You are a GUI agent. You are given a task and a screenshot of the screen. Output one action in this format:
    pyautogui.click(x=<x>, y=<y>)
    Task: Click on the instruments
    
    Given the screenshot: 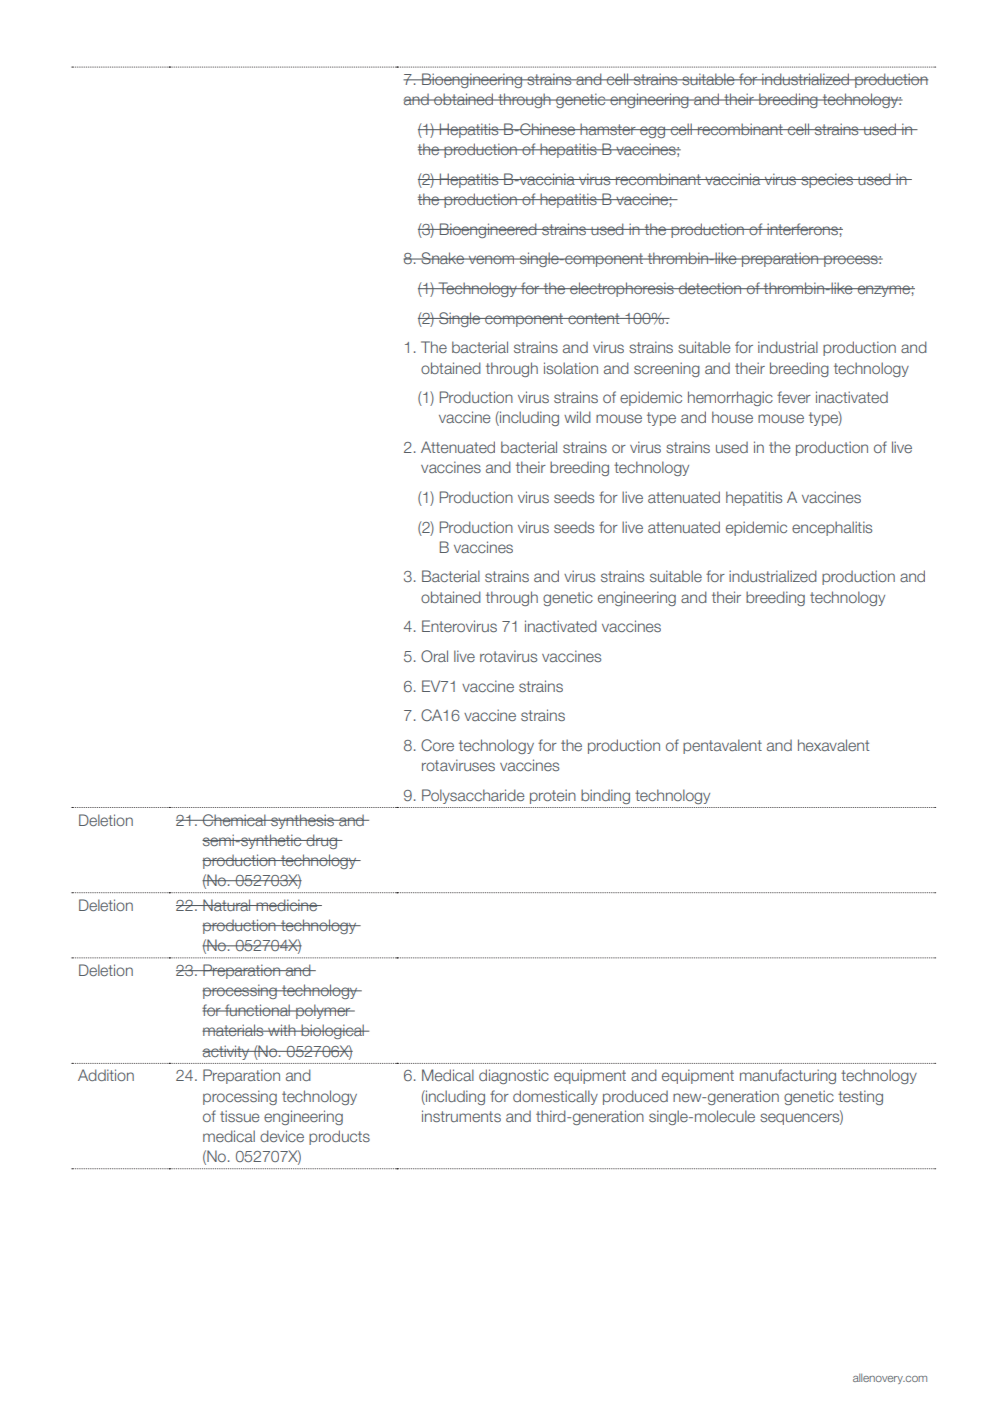 What is the action you would take?
    pyautogui.click(x=461, y=1116)
